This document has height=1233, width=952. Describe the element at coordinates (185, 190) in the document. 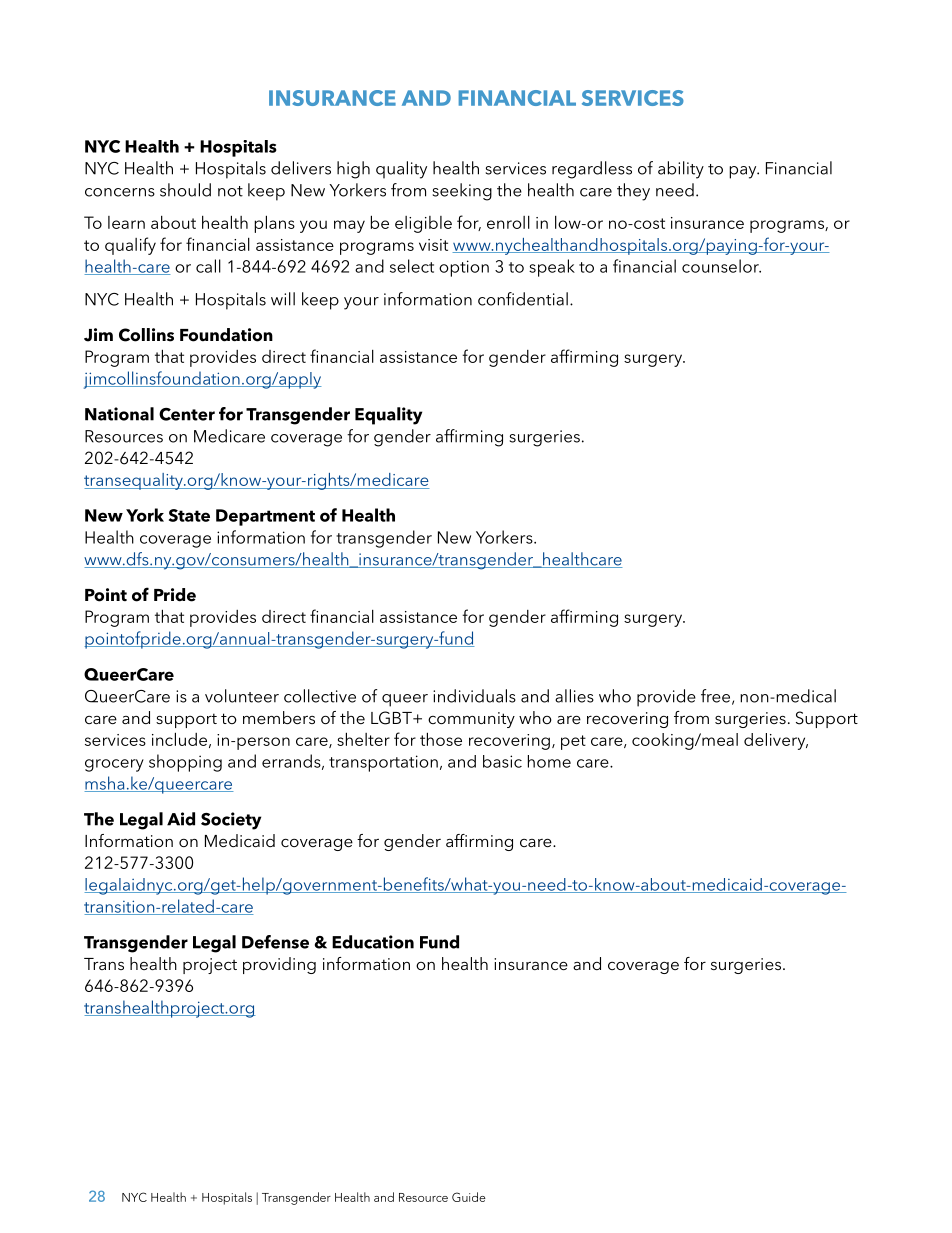

I see `should` at that location.
